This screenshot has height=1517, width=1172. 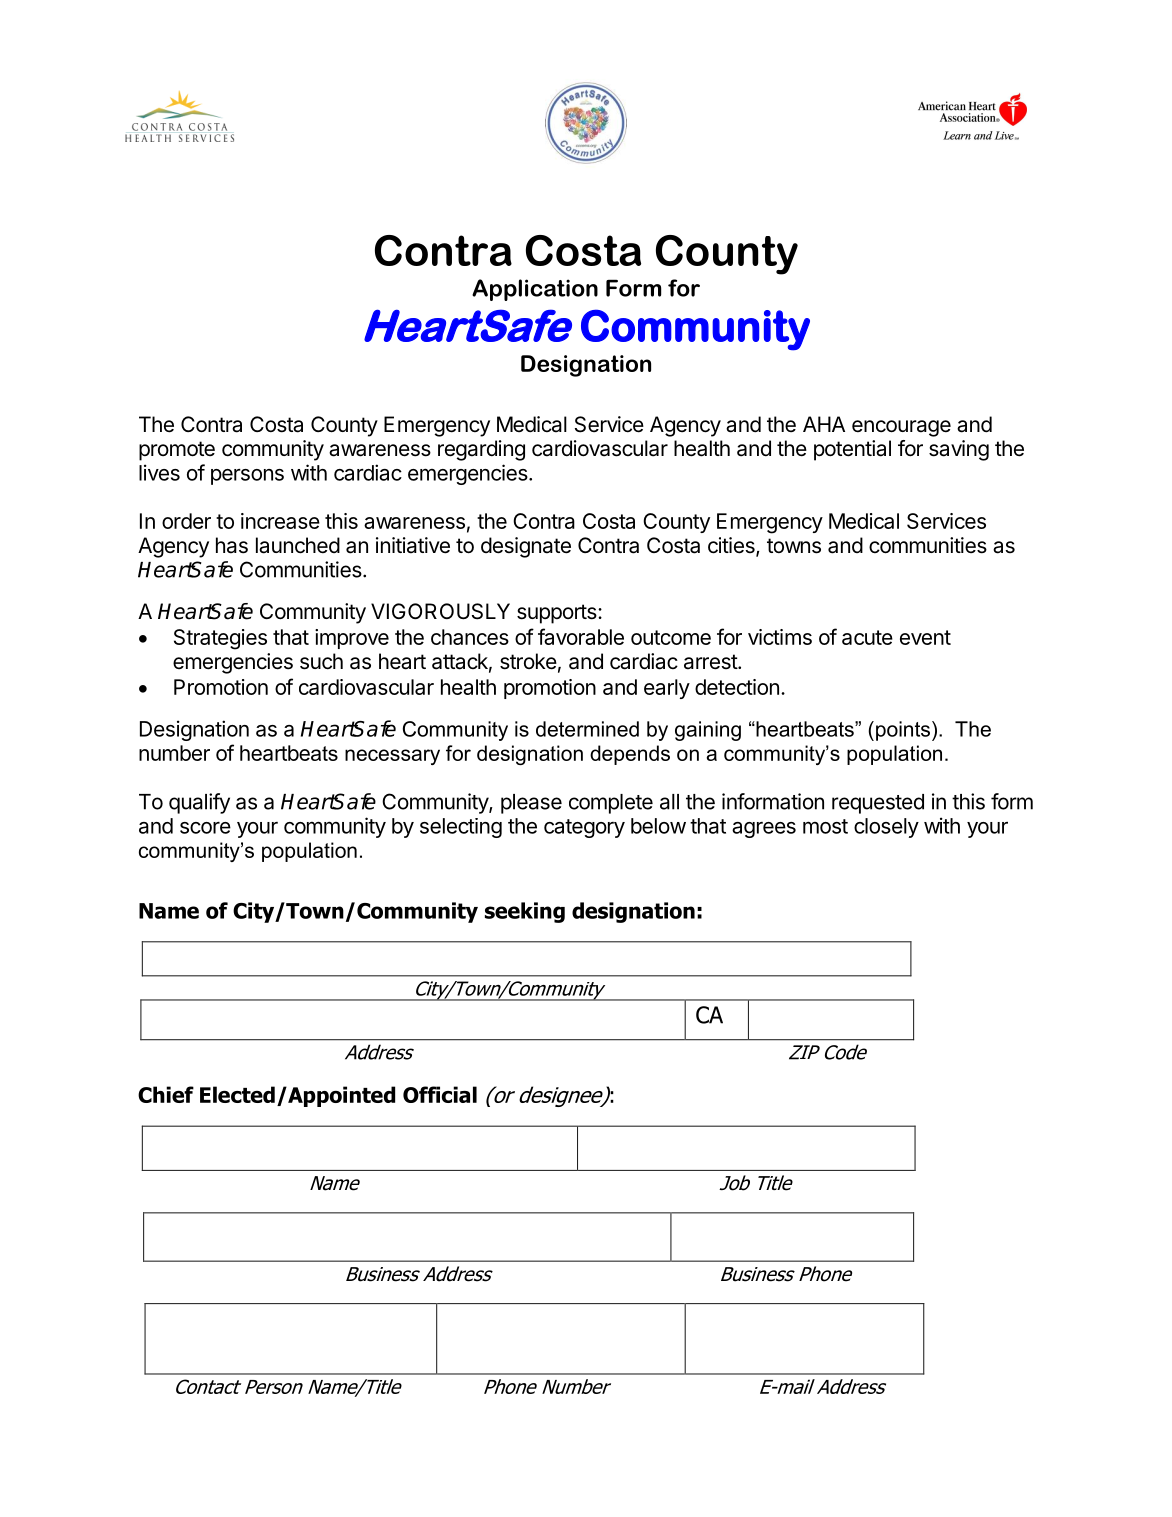 What do you see at coordinates (867, 637) in the screenshot?
I see `acute` at bounding box center [867, 637].
